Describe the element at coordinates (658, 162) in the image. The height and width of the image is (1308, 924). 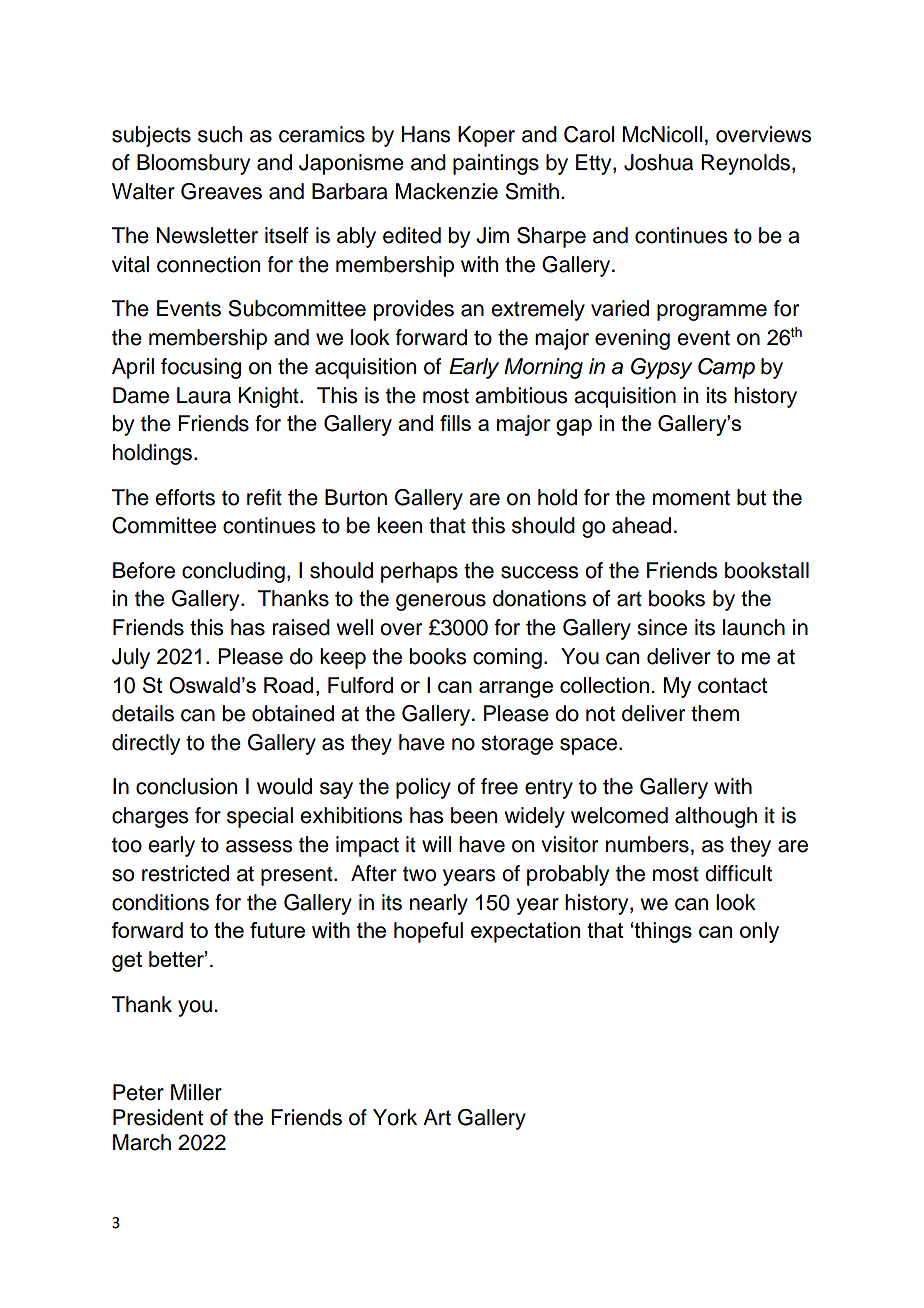
I see `Joshua` at that location.
